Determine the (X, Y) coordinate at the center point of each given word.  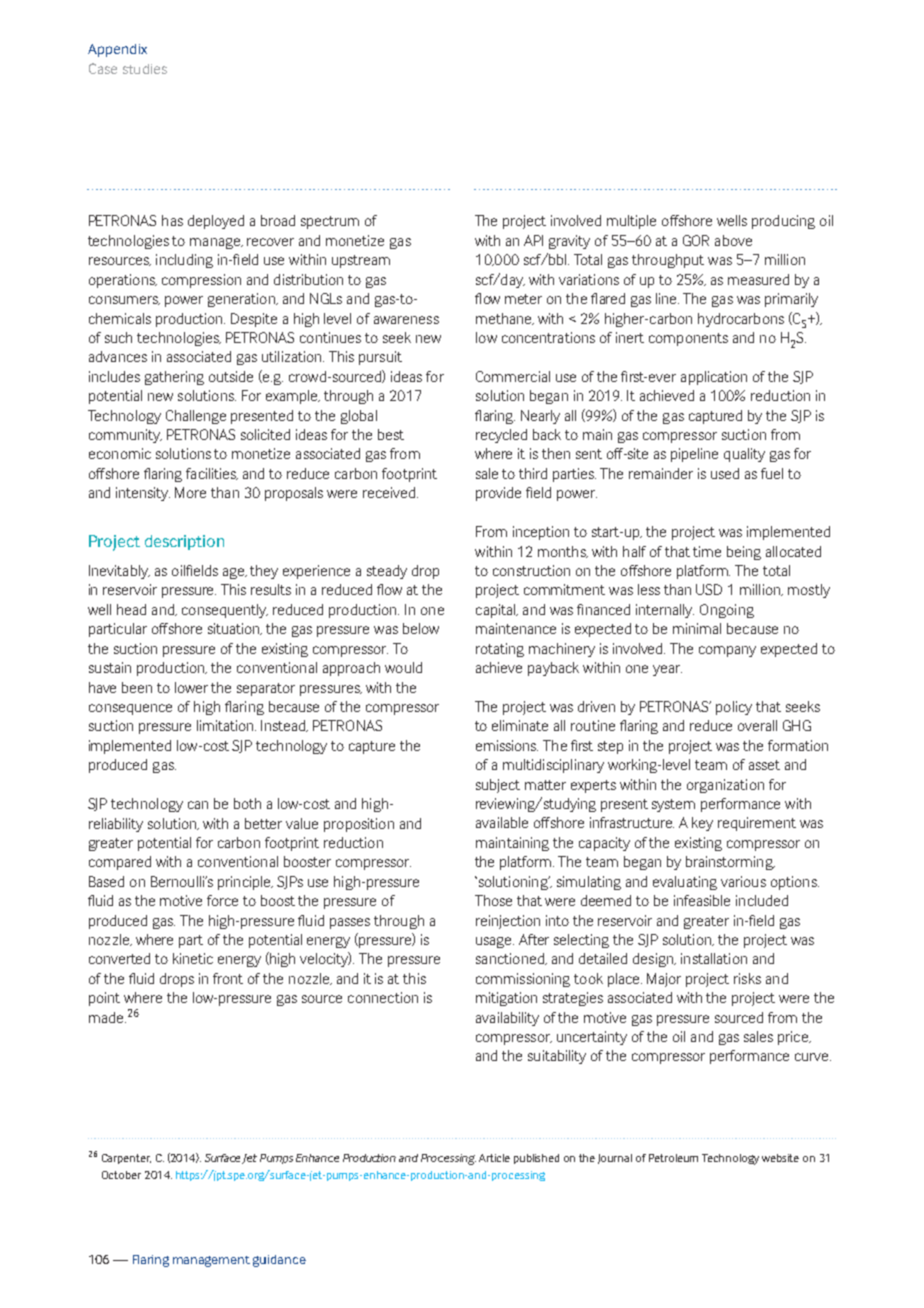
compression (201, 281)
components (688, 339)
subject (498, 786)
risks (747, 978)
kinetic (193, 958)
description (184, 542)
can (198, 805)
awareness (406, 320)
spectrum (330, 222)
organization (725, 786)
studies (145, 69)
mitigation (506, 999)
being (744, 553)
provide (498, 494)
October (121, 1175)
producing (783, 222)
